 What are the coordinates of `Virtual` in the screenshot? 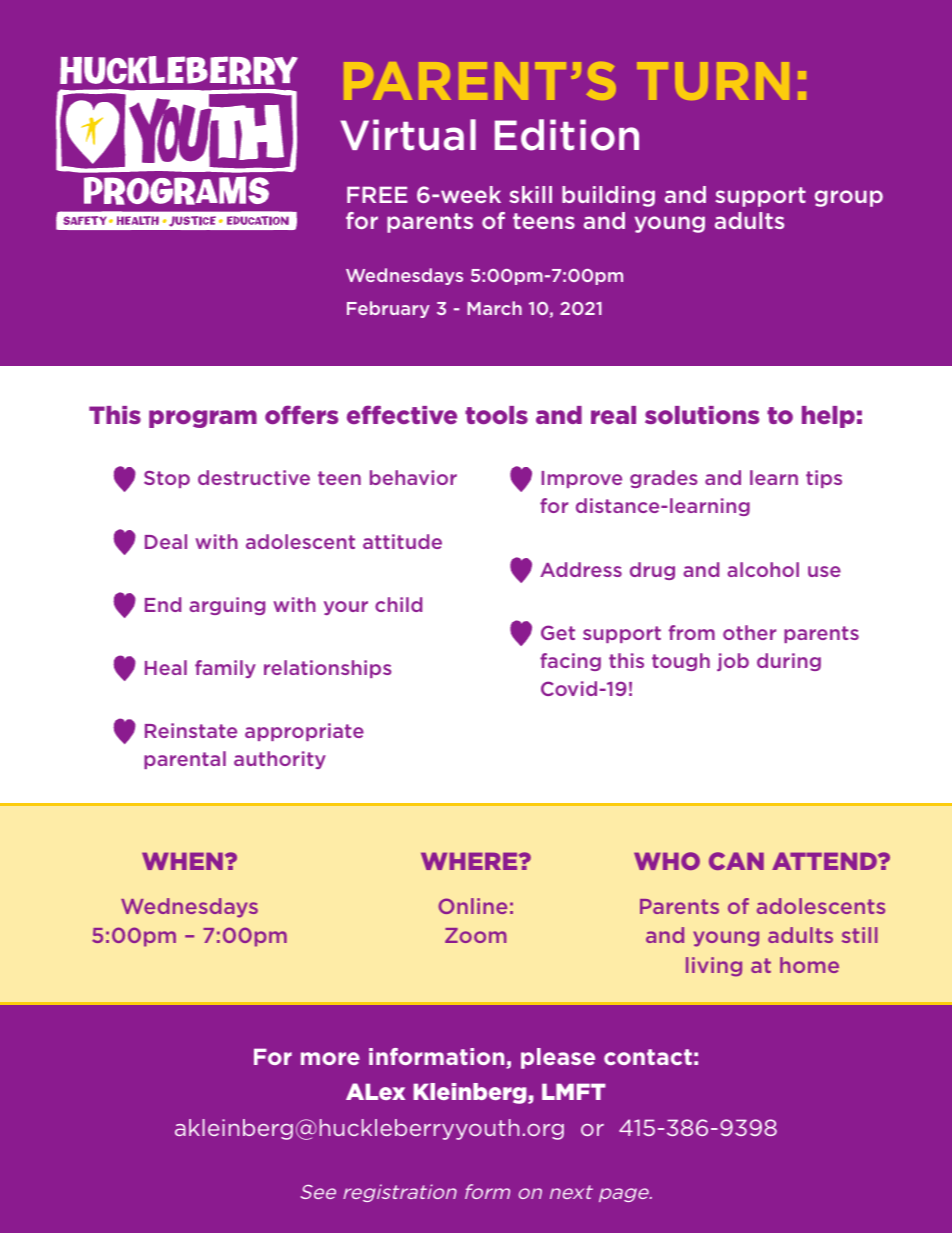 It's located at (408, 135).
